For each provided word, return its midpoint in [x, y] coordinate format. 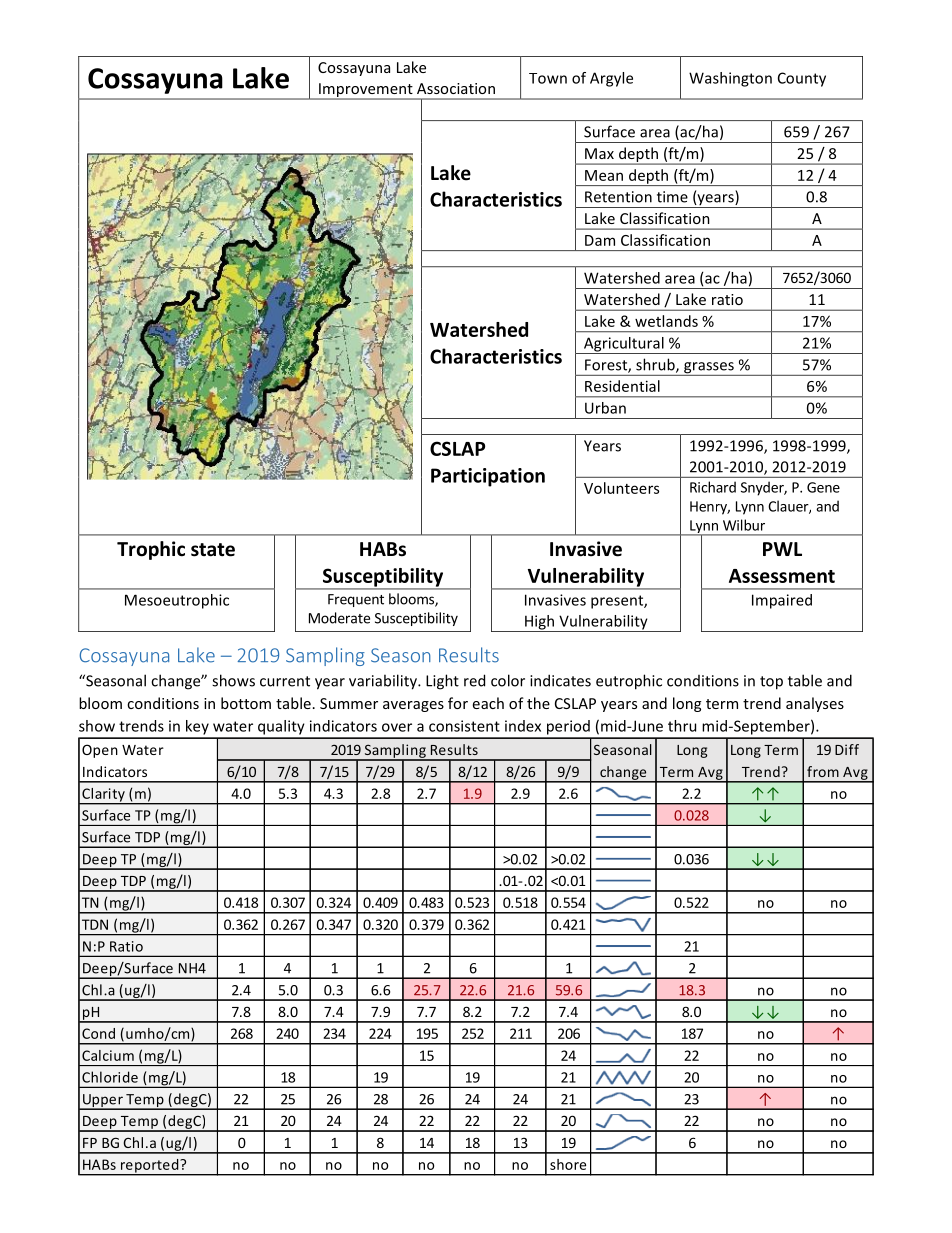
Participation [488, 477]
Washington [730, 79]
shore [568, 1164]
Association [456, 88]
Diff [847, 749]
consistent [464, 726]
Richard [713, 487]
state [213, 550]
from [823, 771]
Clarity [103, 796]
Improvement [366, 91]
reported [150, 1167]
